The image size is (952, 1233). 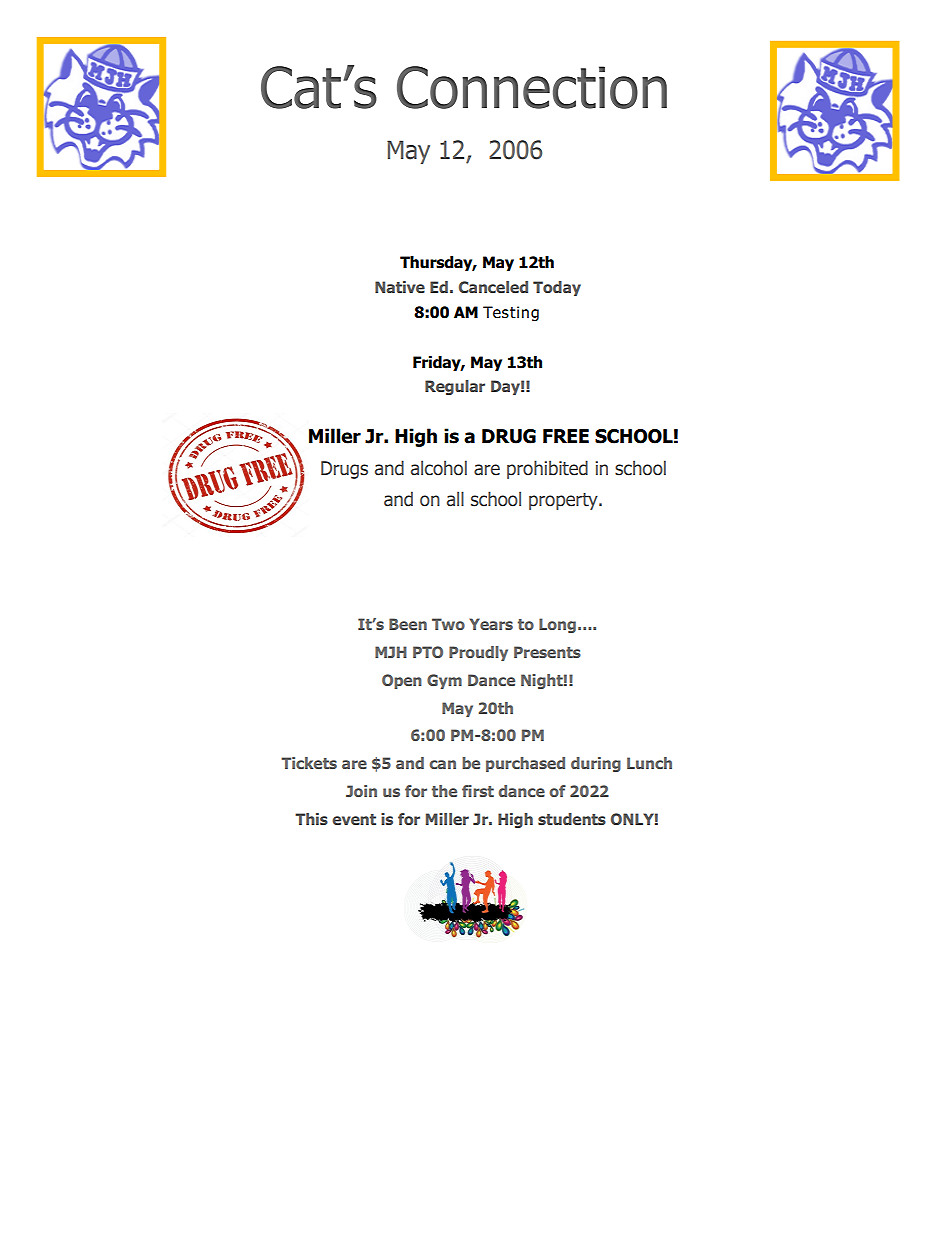 What do you see at coordinates (455, 387) in the page?
I see `Regular` at bounding box center [455, 387].
